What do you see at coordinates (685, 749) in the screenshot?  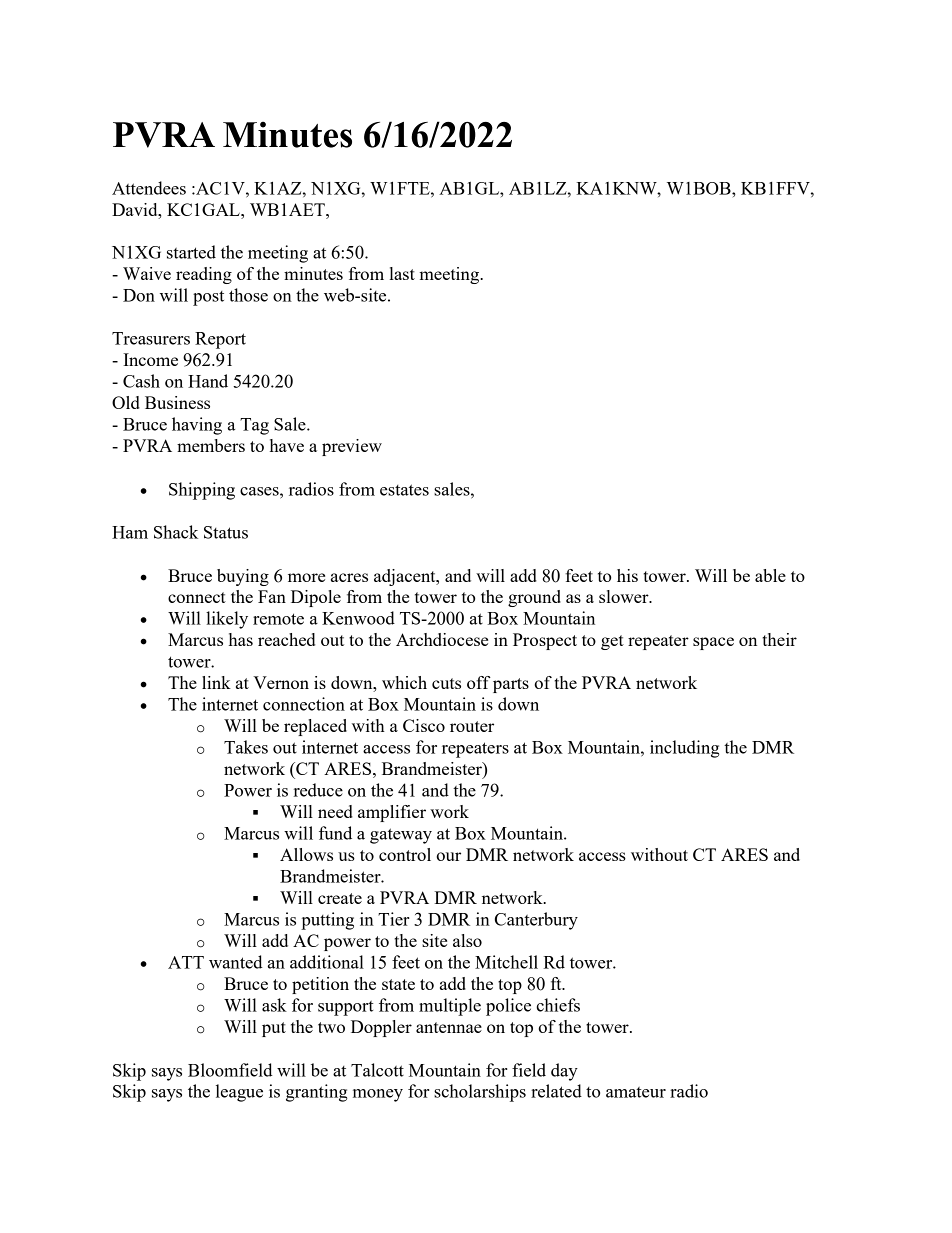 I see `including` at bounding box center [685, 749].
